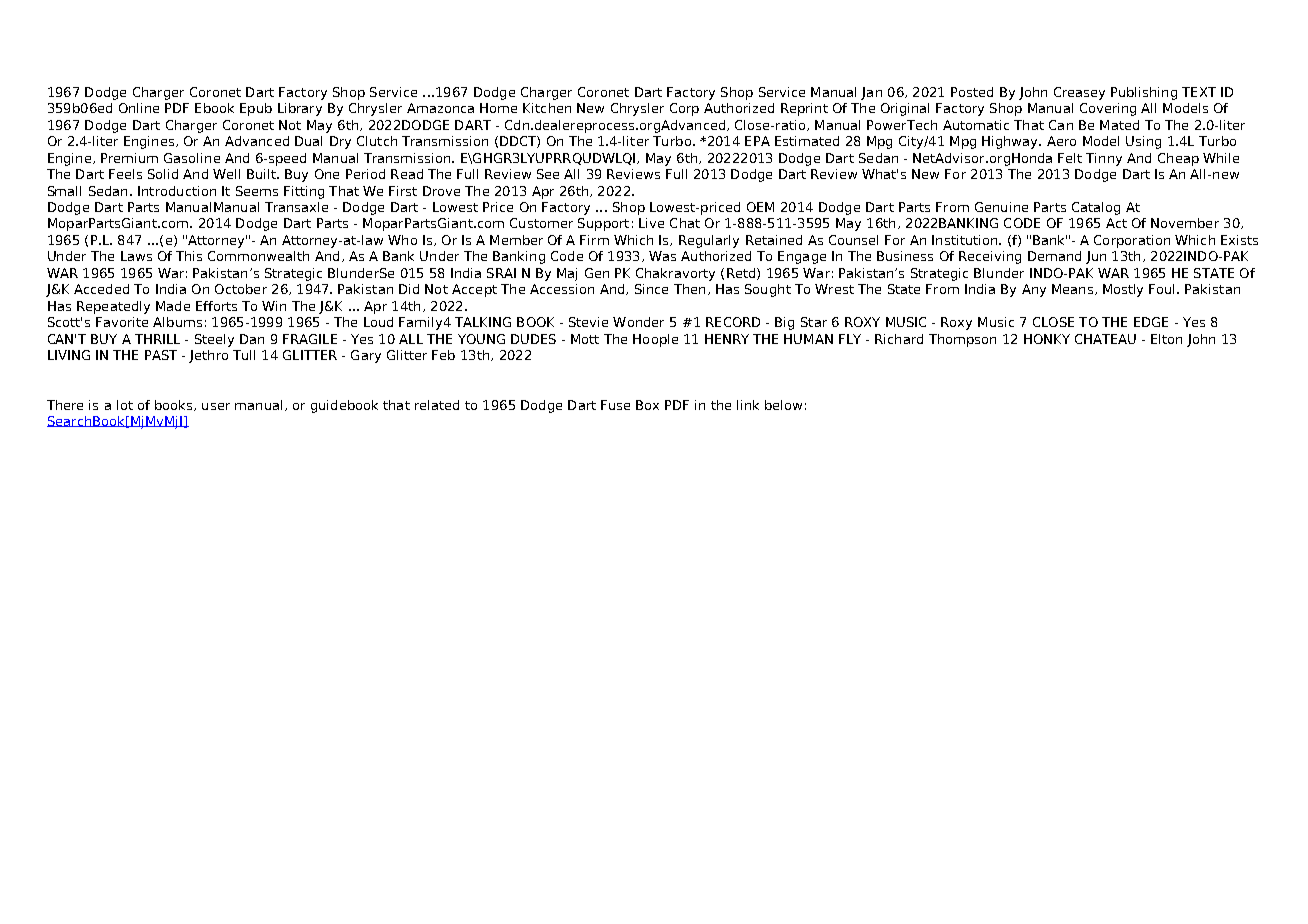 The image size is (1308, 924). I want to click on This, so click(189, 256).
